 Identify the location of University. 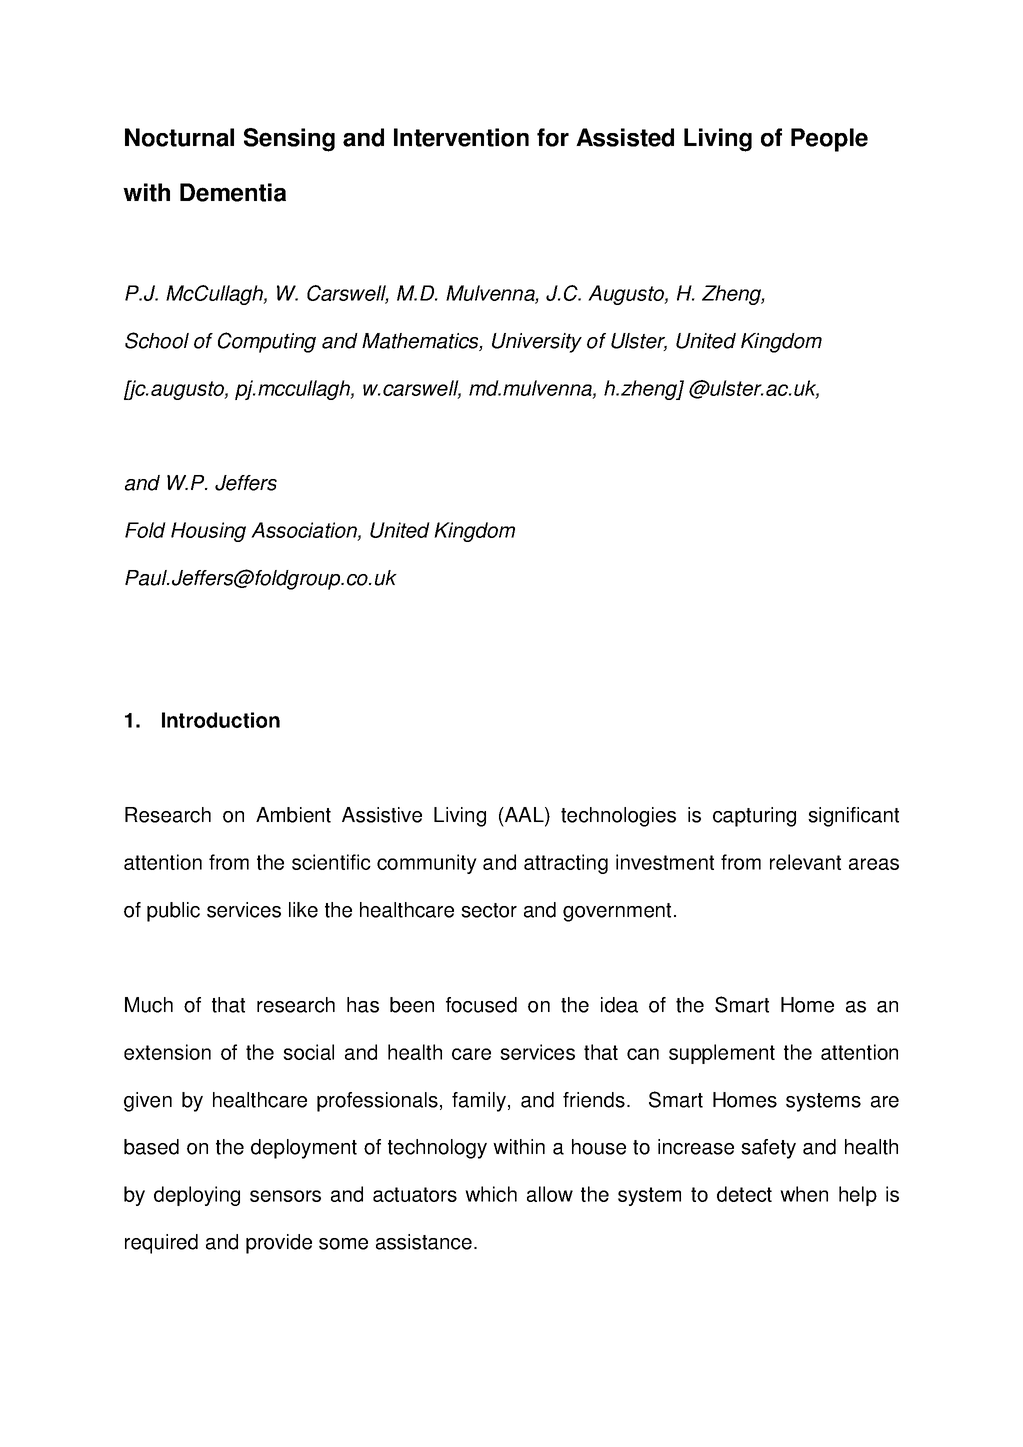
(537, 343).
